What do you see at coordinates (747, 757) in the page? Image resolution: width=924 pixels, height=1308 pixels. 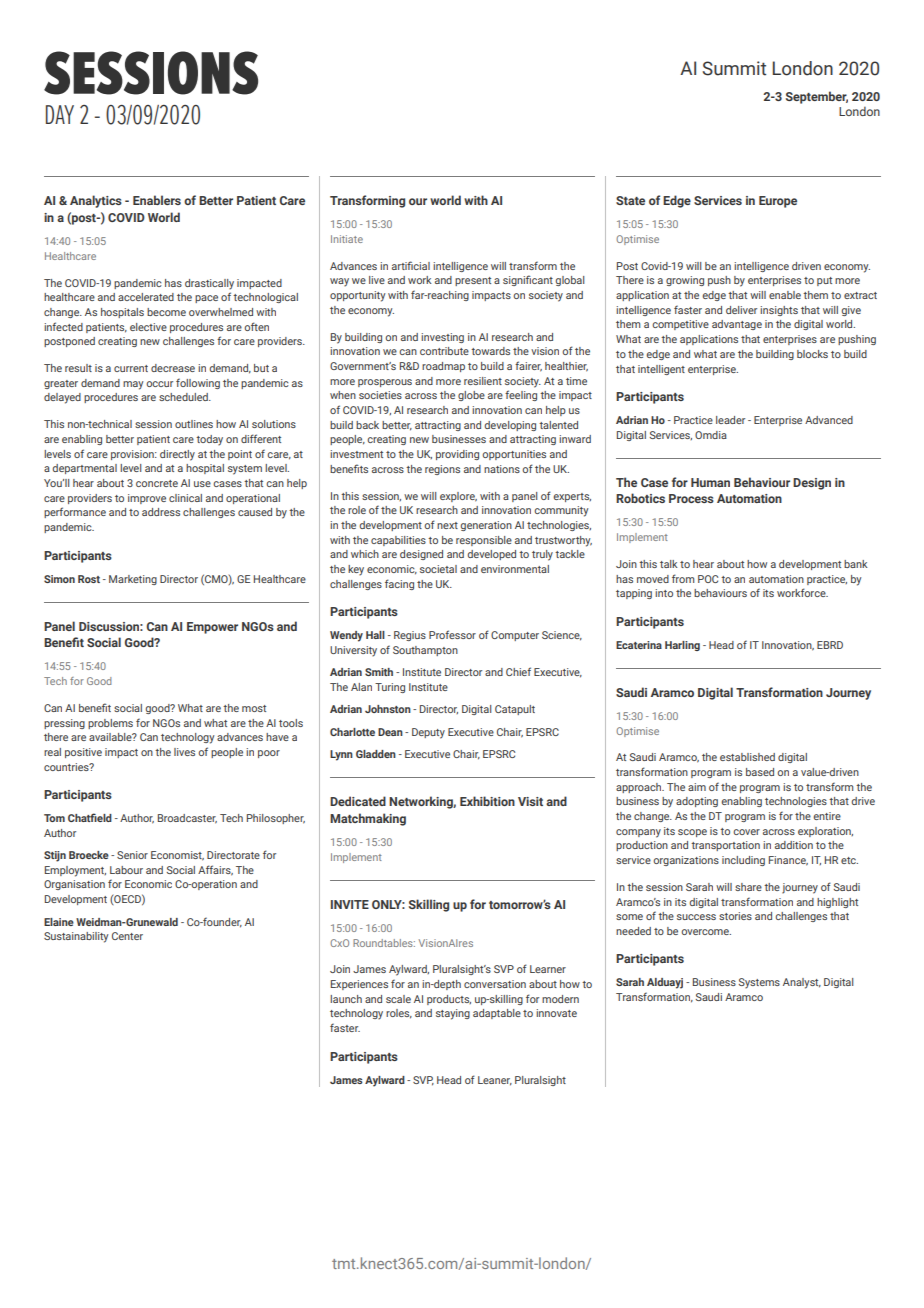 I see `established` at bounding box center [747, 757].
